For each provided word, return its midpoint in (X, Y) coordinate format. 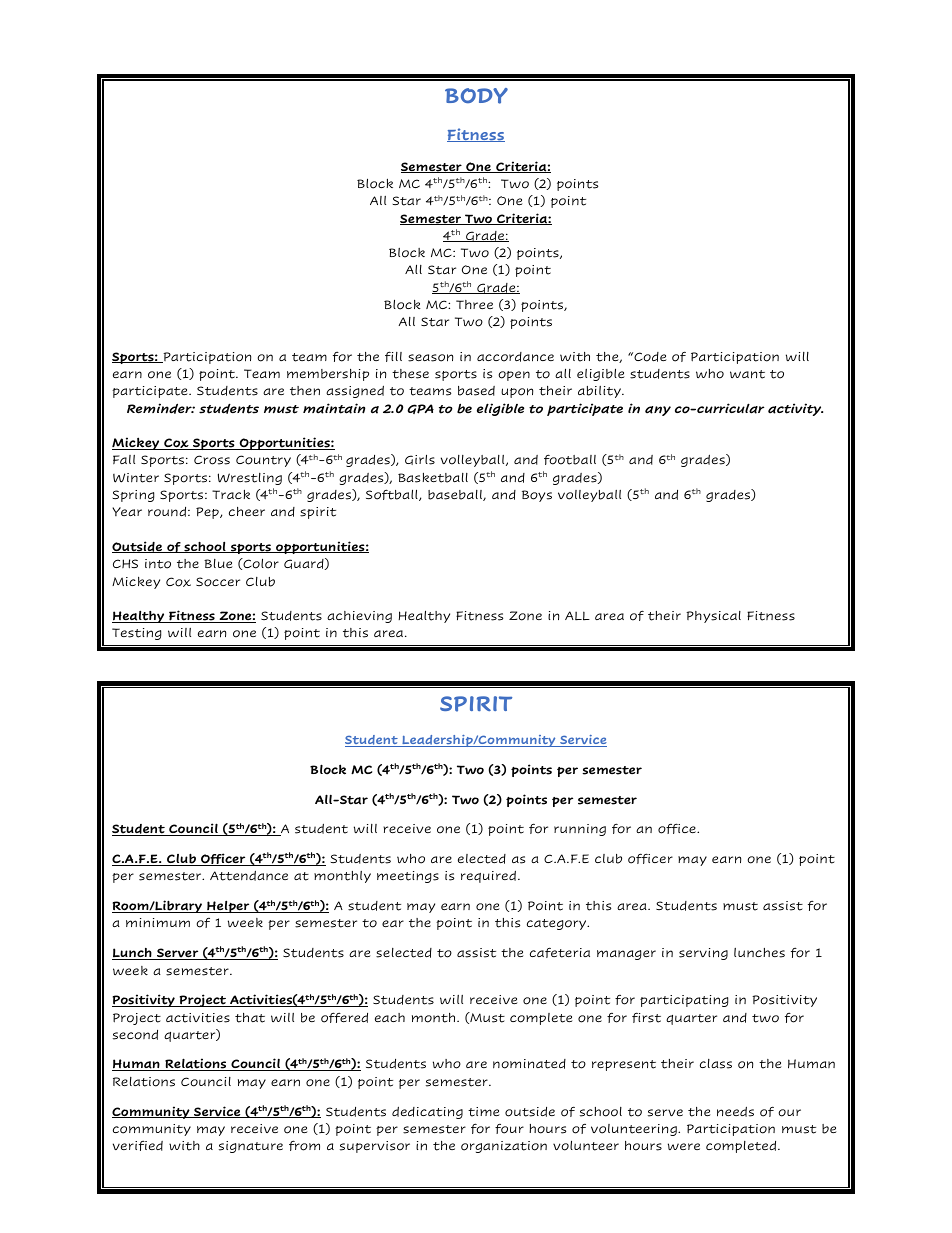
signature (251, 1147)
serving (703, 954)
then (305, 391)
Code (649, 357)
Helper (228, 906)
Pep (208, 513)
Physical (713, 617)
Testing (136, 634)
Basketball (433, 478)
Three (474, 304)
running (580, 830)
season (430, 358)
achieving (359, 617)
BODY (476, 96)
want (747, 374)
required (488, 877)
